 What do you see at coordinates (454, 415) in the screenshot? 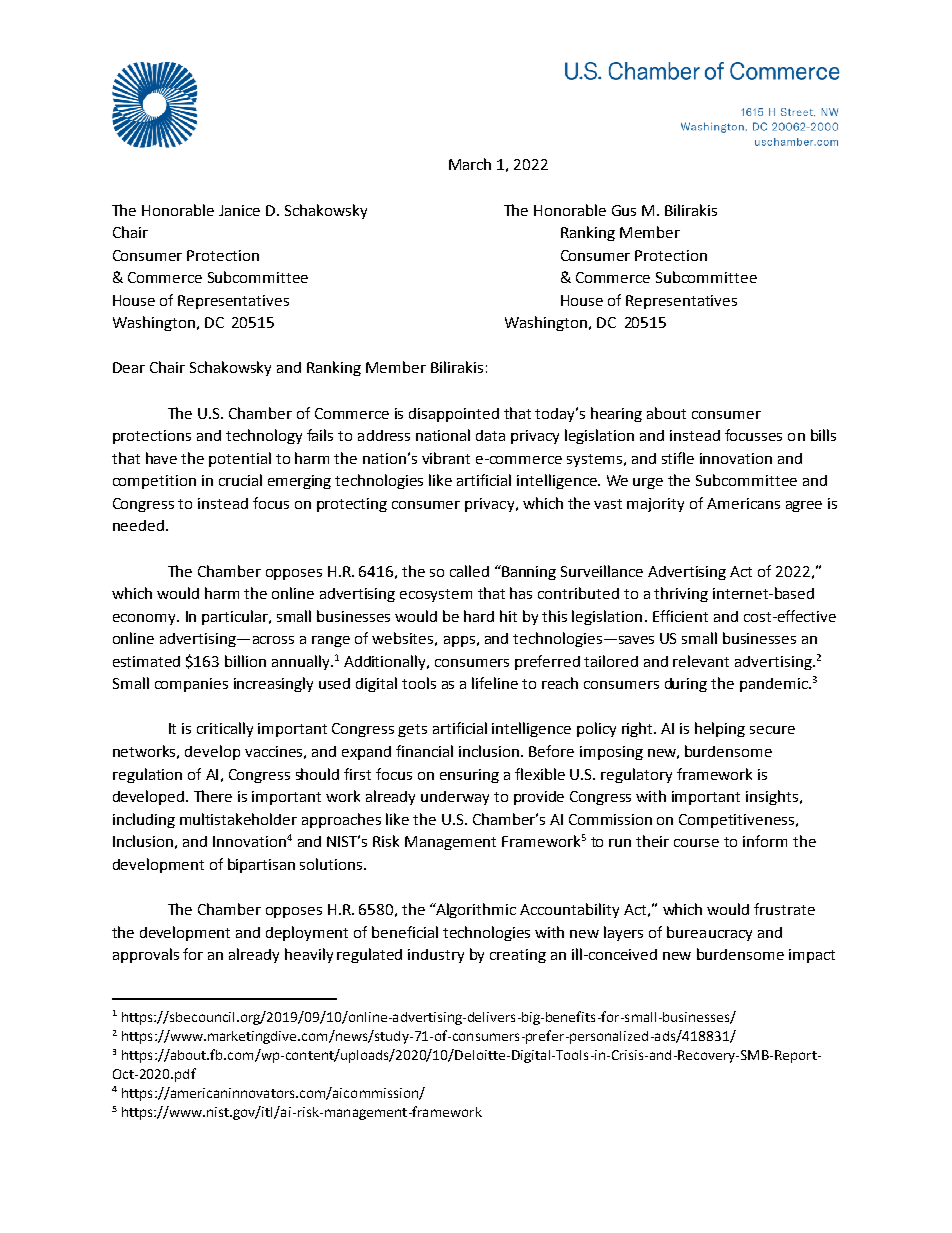
I see `disappointed` at bounding box center [454, 415].
